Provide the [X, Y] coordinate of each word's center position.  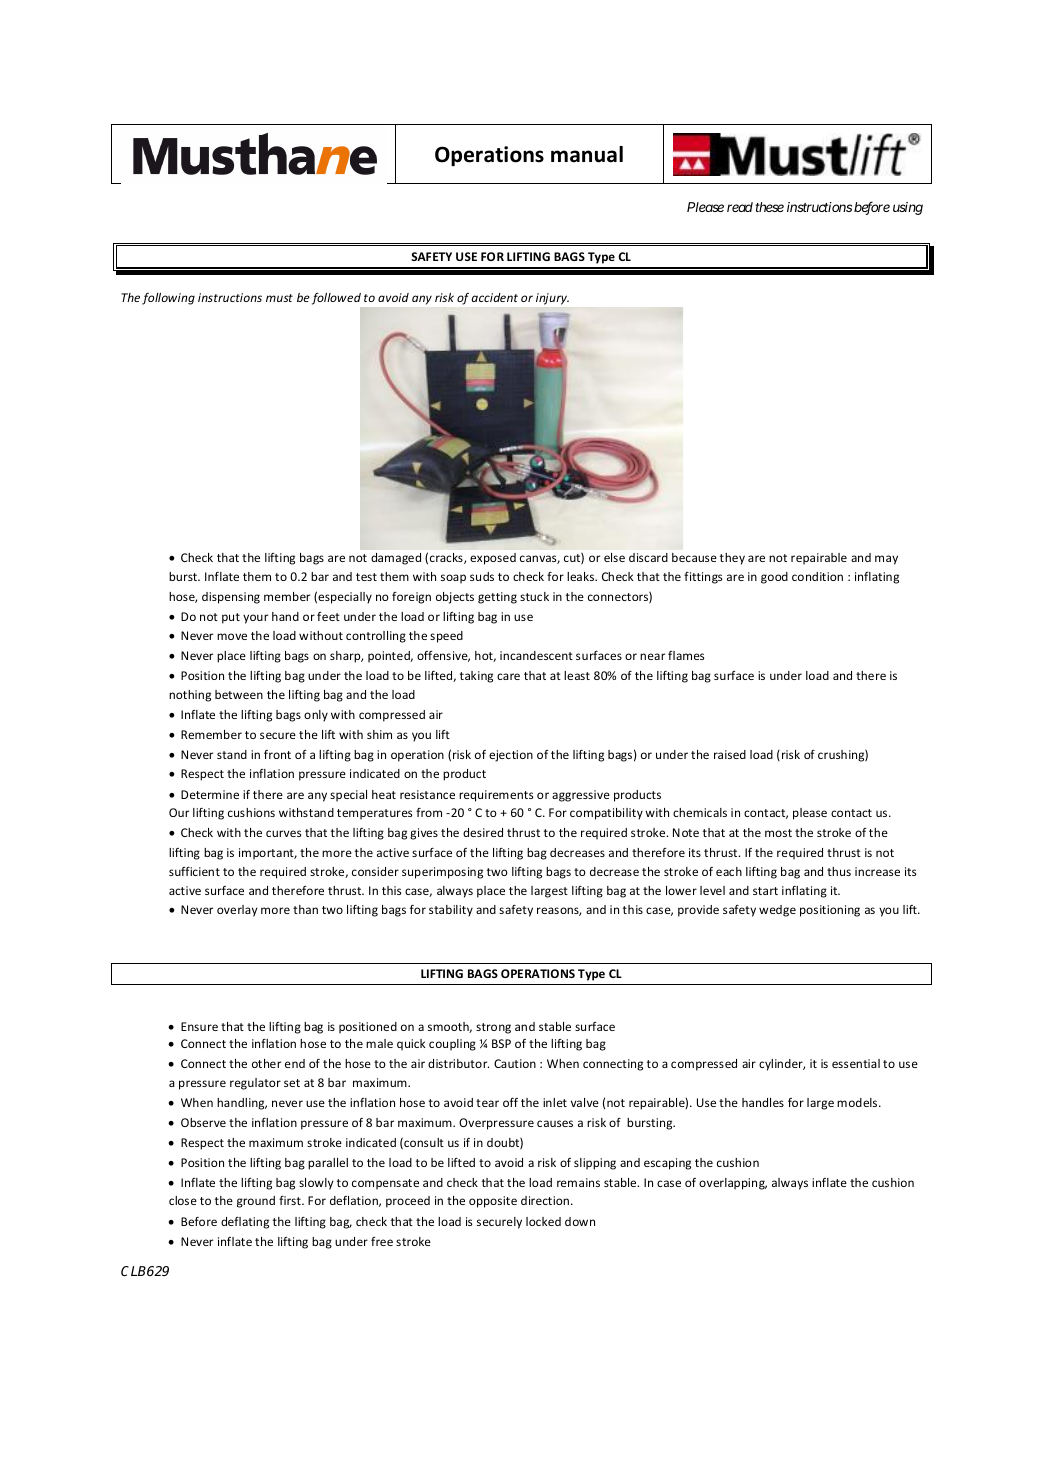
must [279, 298]
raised [730, 754]
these [769, 207]
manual [587, 154]
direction [546, 1200]
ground [256, 1202]
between [239, 694]
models [857, 1102]
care [508, 676]
